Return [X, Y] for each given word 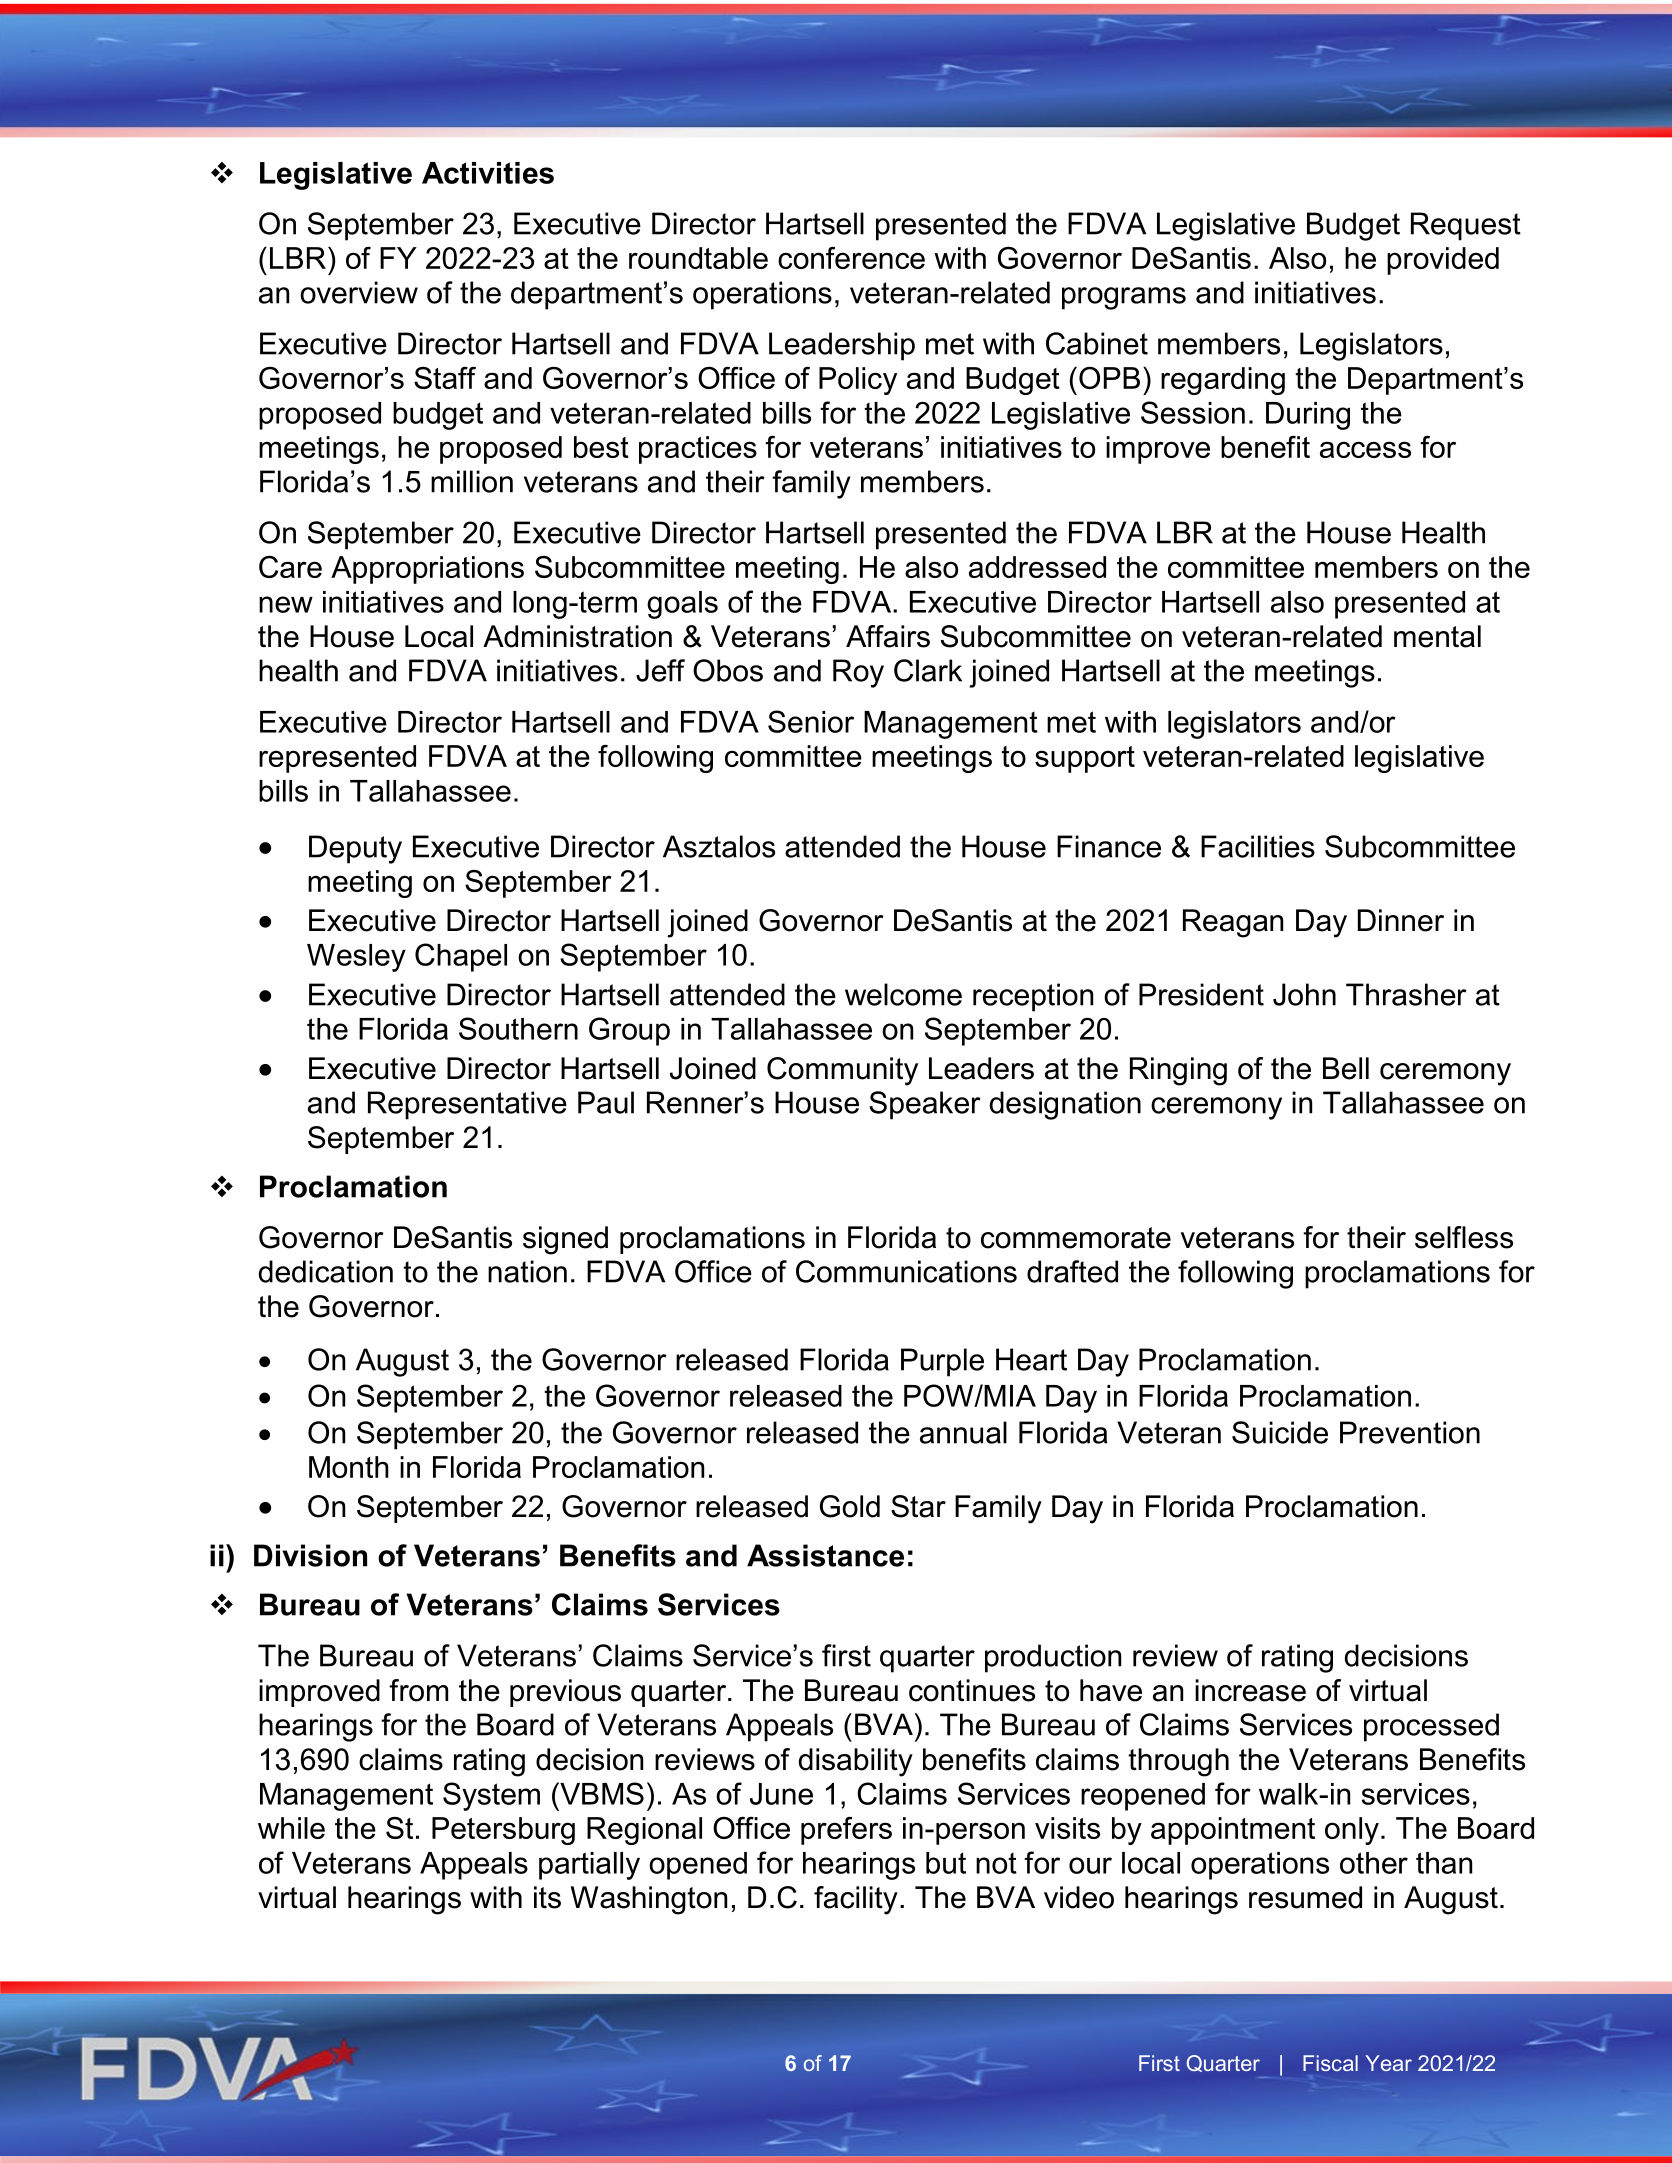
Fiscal [1330, 2063]
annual [963, 1432]
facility [856, 1900]
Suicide [1280, 1432]
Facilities [1258, 846]
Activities [488, 173]
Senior [811, 721]
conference [851, 258]
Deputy [355, 849]
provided [1443, 261]
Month [349, 1467]
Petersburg [503, 1831]
